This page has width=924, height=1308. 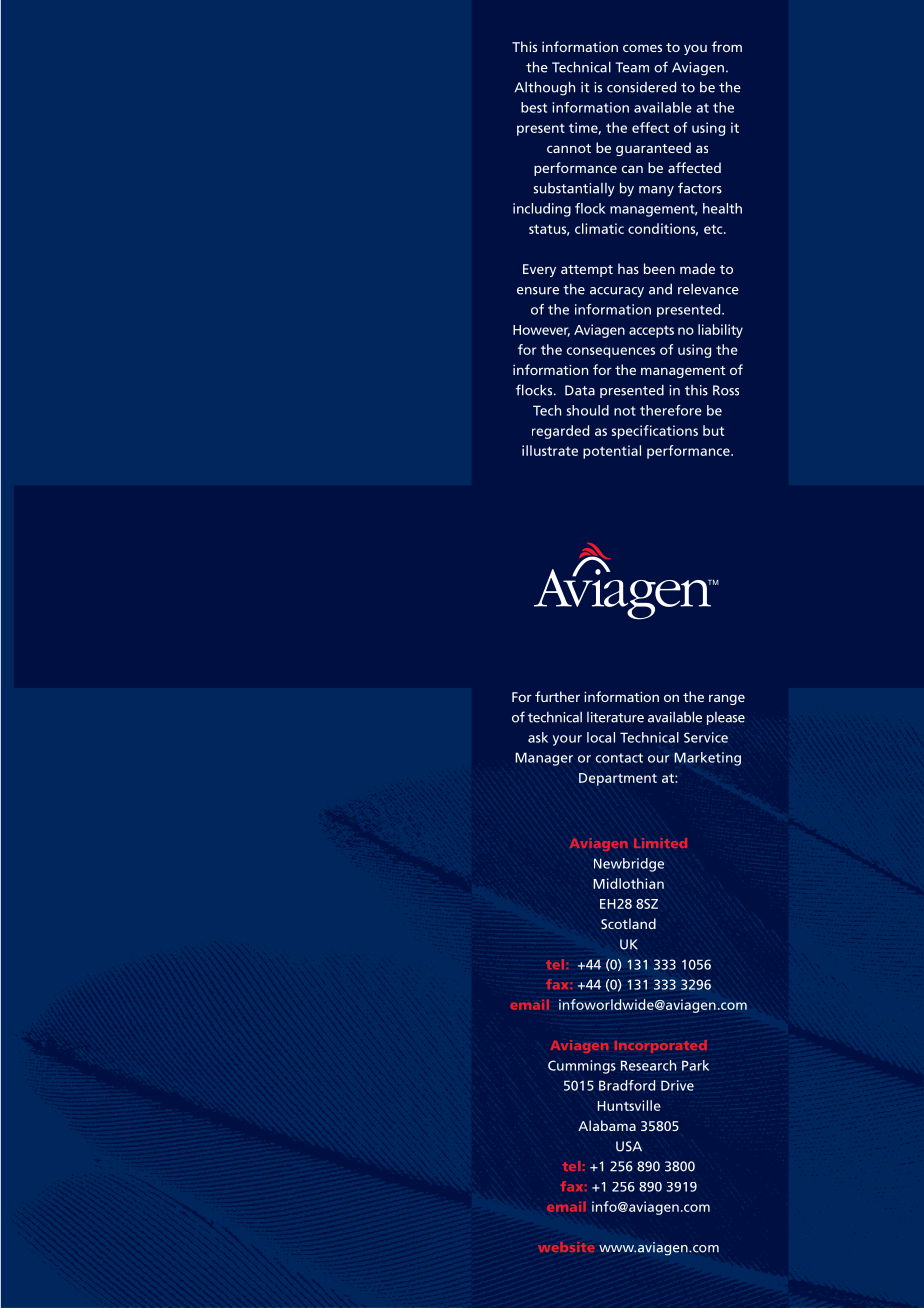 I want to click on from, so click(x=727, y=46).
